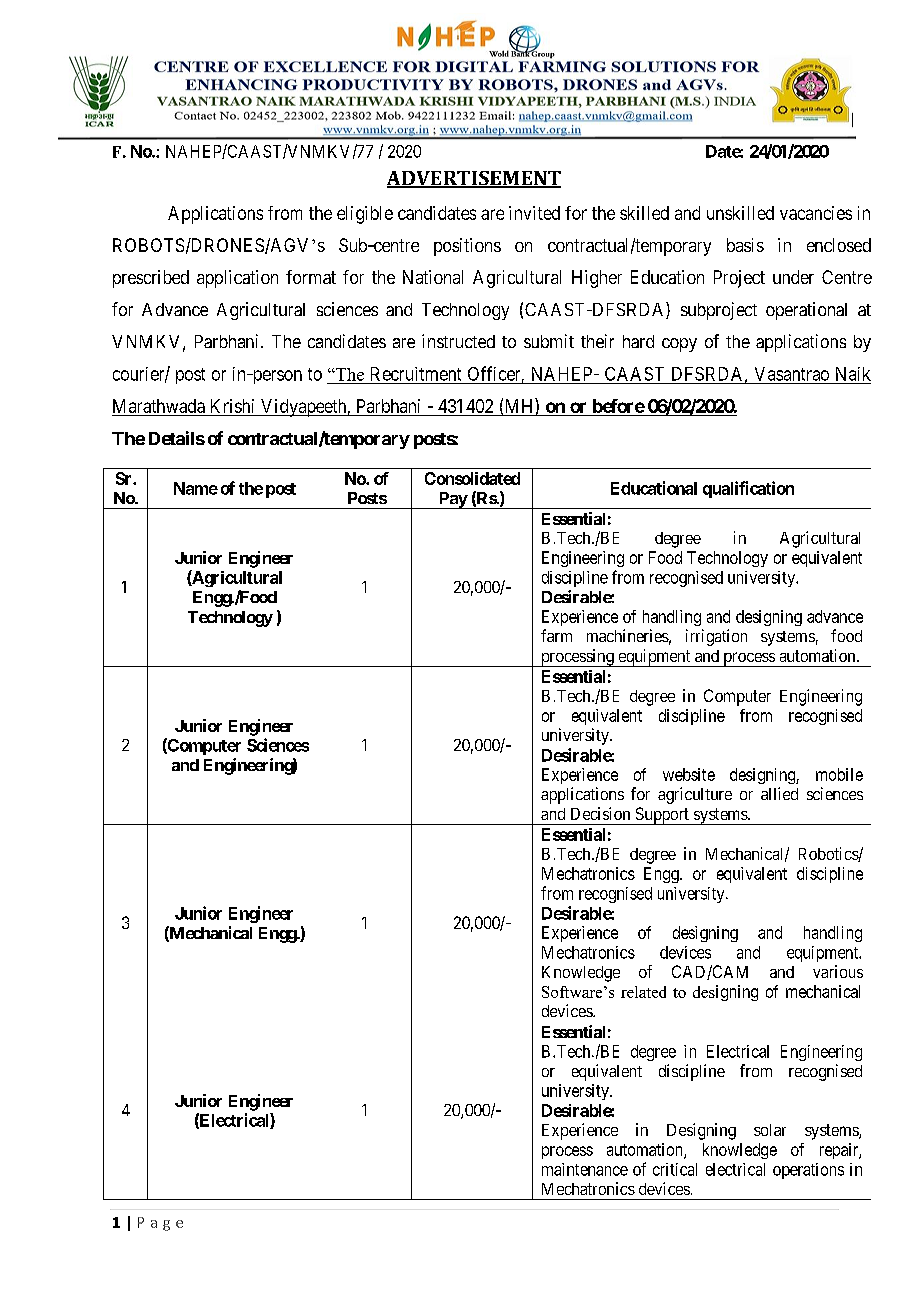  What do you see at coordinates (311, 277) in the document?
I see `format` at bounding box center [311, 277].
